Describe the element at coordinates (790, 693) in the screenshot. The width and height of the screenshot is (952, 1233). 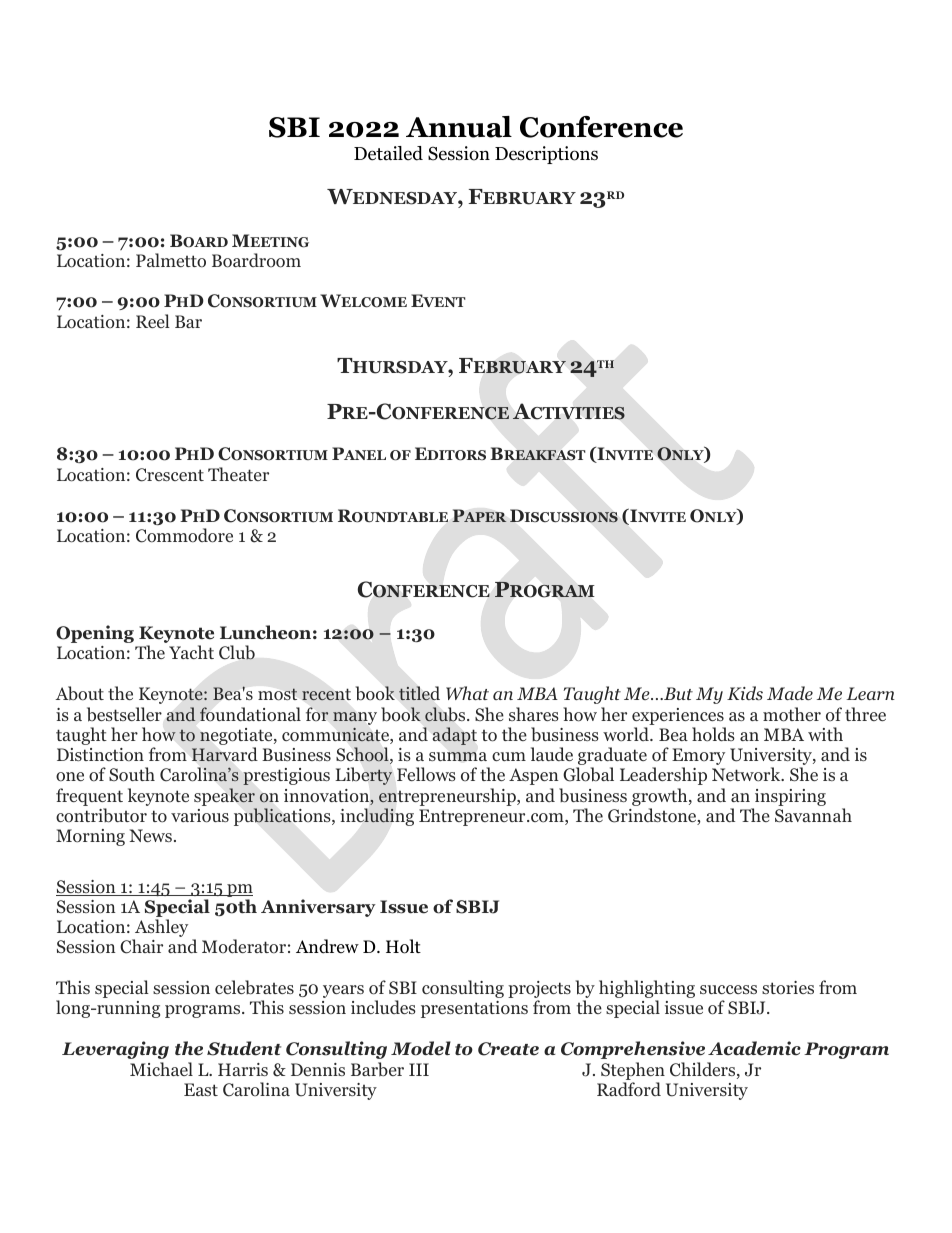
I see `Made` at that location.
